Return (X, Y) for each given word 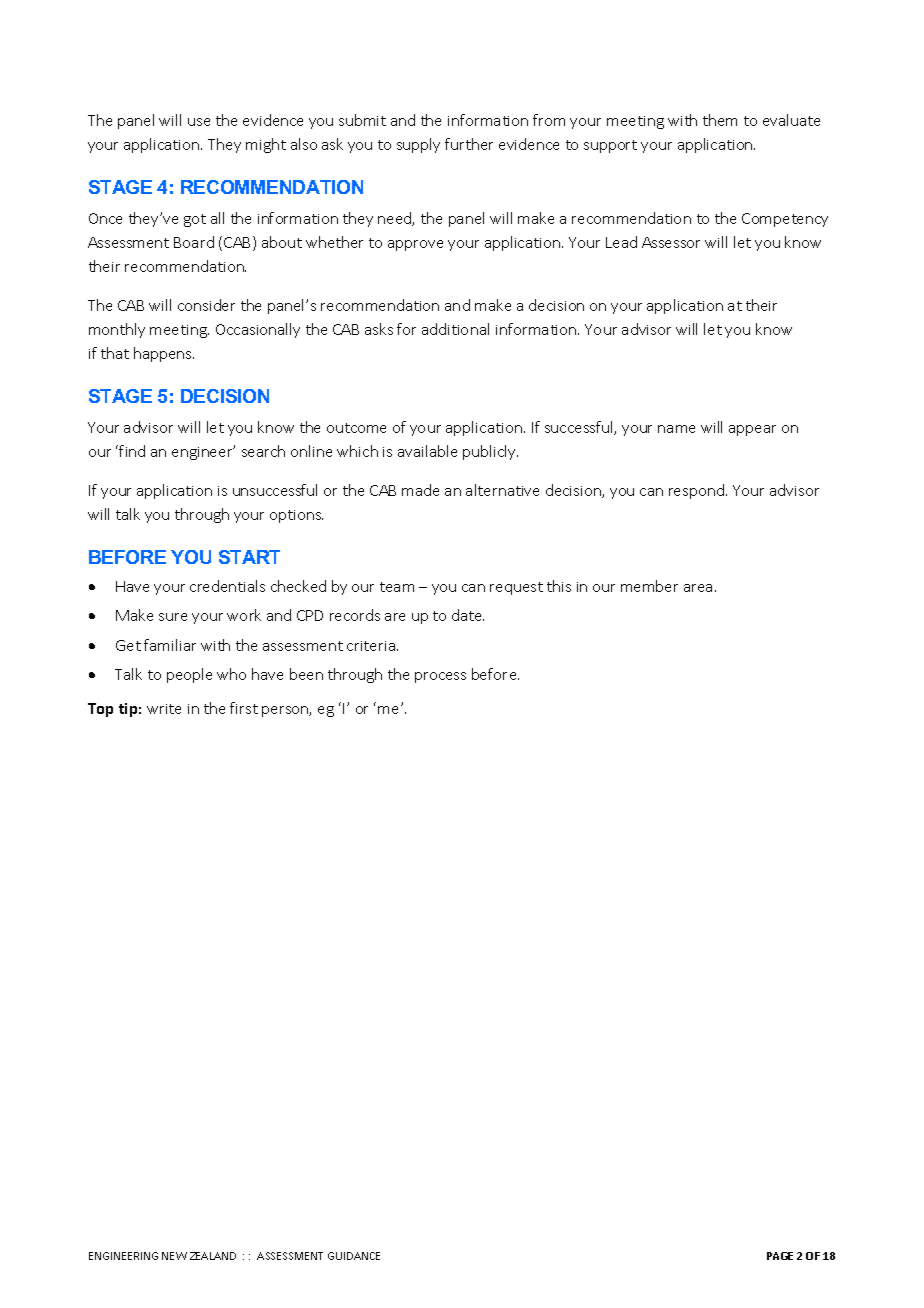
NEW (174, 1256)
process (440, 677)
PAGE (780, 1256)
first (244, 708)
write (164, 709)
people (189, 675)
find (132, 451)
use (199, 122)
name (676, 429)
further (469, 144)
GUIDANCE (354, 1256)
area (698, 588)
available (427, 451)
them (720, 120)
